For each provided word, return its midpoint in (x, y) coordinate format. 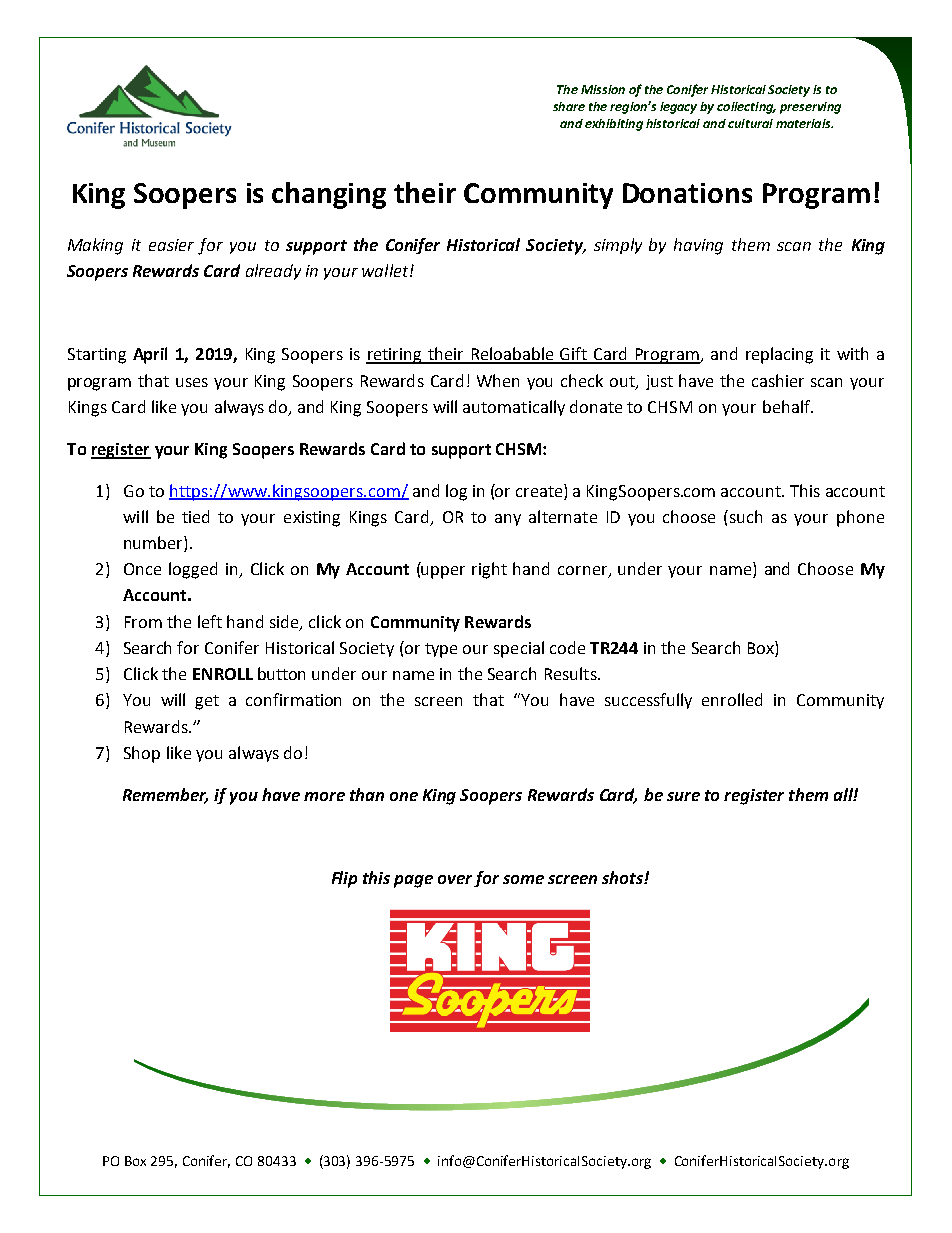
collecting (746, 108)
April (150, 355)
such (746, 516)
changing (329, 195)
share (569, 106)
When (498, 380)
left (210, 621)
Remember (165, 795)
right (489, 570)
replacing (779, 355)
